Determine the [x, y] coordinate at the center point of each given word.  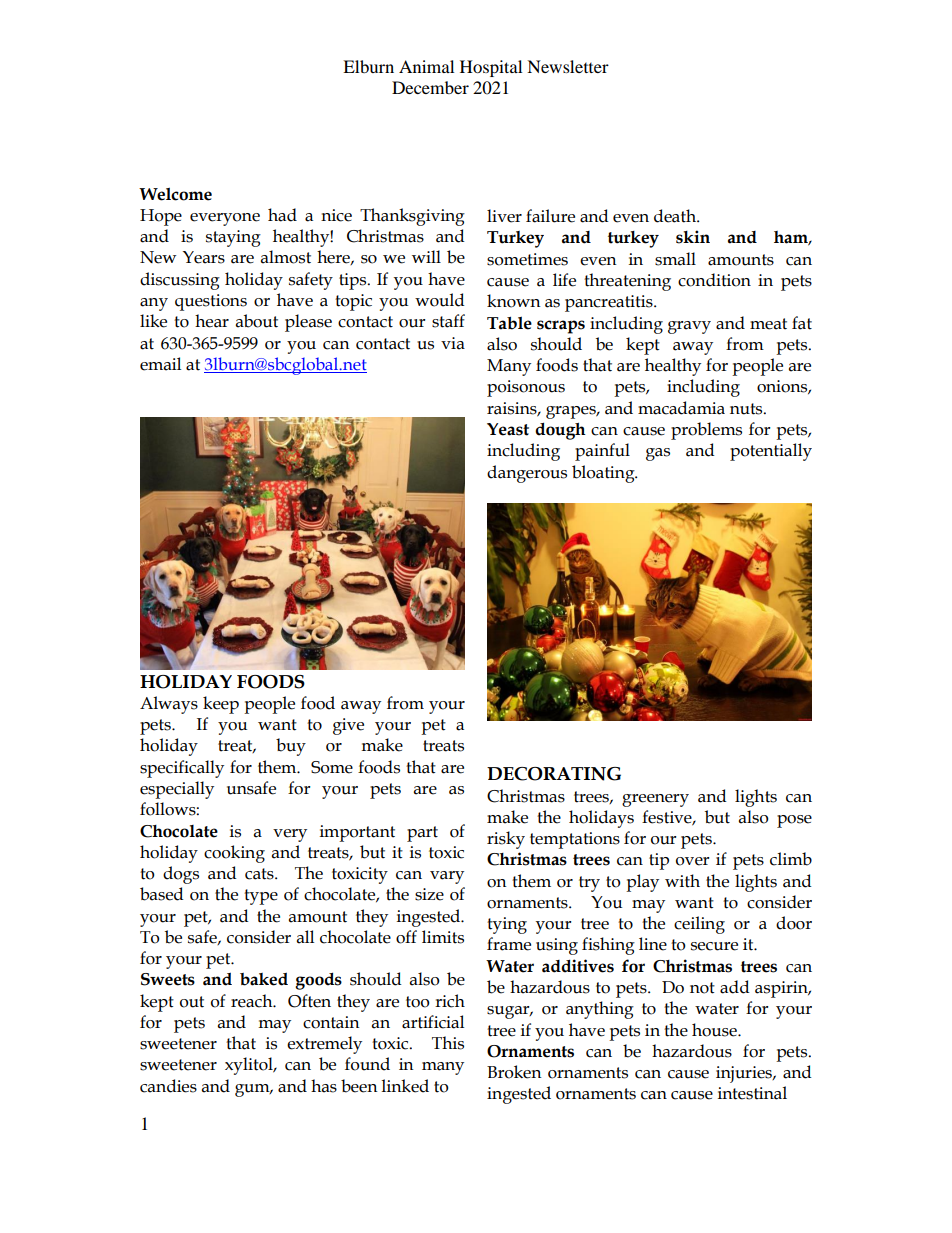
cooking [234, 854]
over [693, 861]
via [453, 343]
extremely [324, 1045]
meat [768, 324]
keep [221, 705]
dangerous [527, 474]
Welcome [175, 194]
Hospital [491, 68]
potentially [771, 452]
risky [506, 840]
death [676, 216]
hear [212, 321]
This [448, 1043]
